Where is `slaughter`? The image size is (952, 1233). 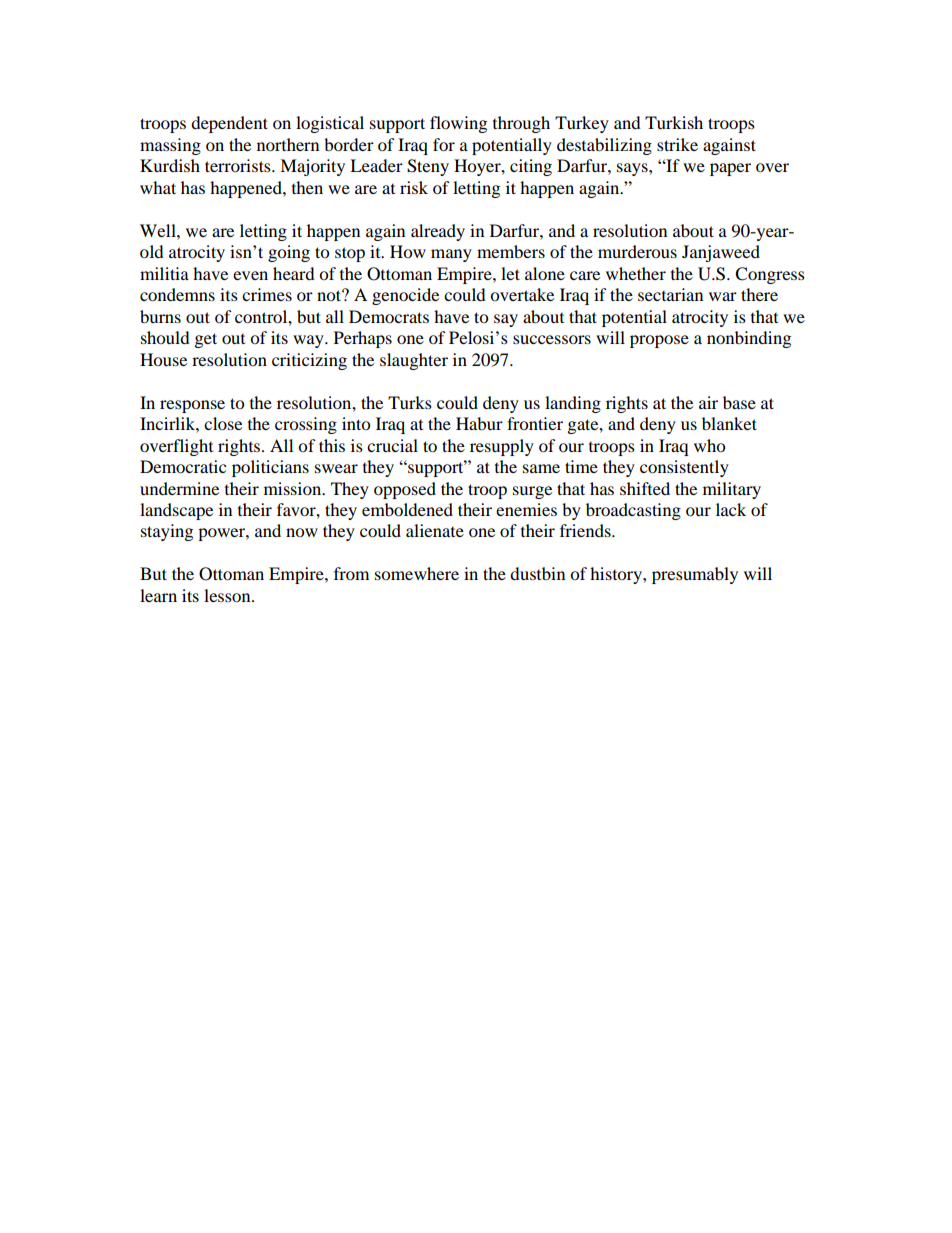 slaughter is located at coordinates (414, 361).
